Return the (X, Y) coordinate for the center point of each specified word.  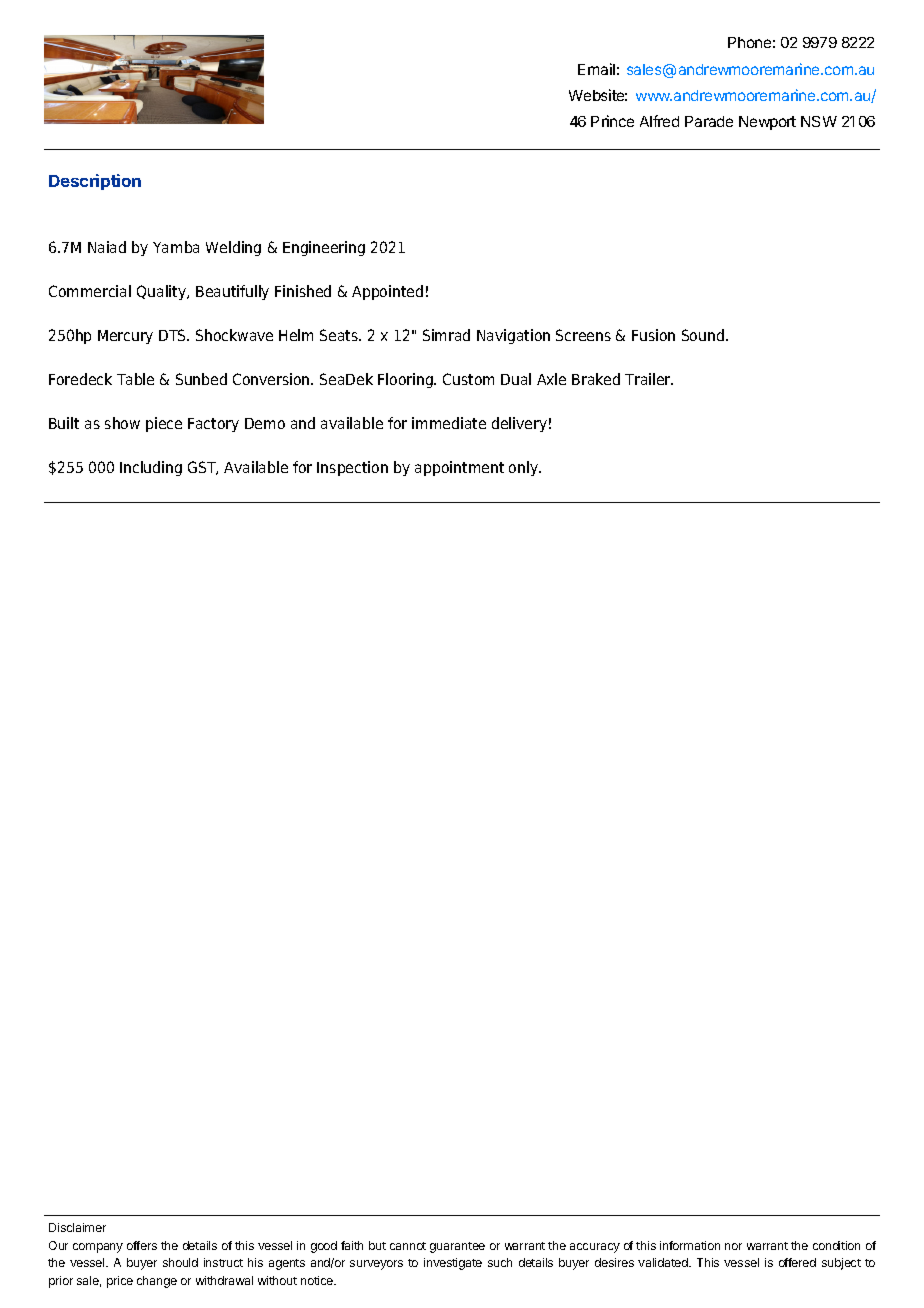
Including (151, 468)
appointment (459, 468)
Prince (612, 121)
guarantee (457, 1247)
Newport (767, 123)
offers (142, 1245)
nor (733, 1246)
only (525, 468)
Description (95, 182)
